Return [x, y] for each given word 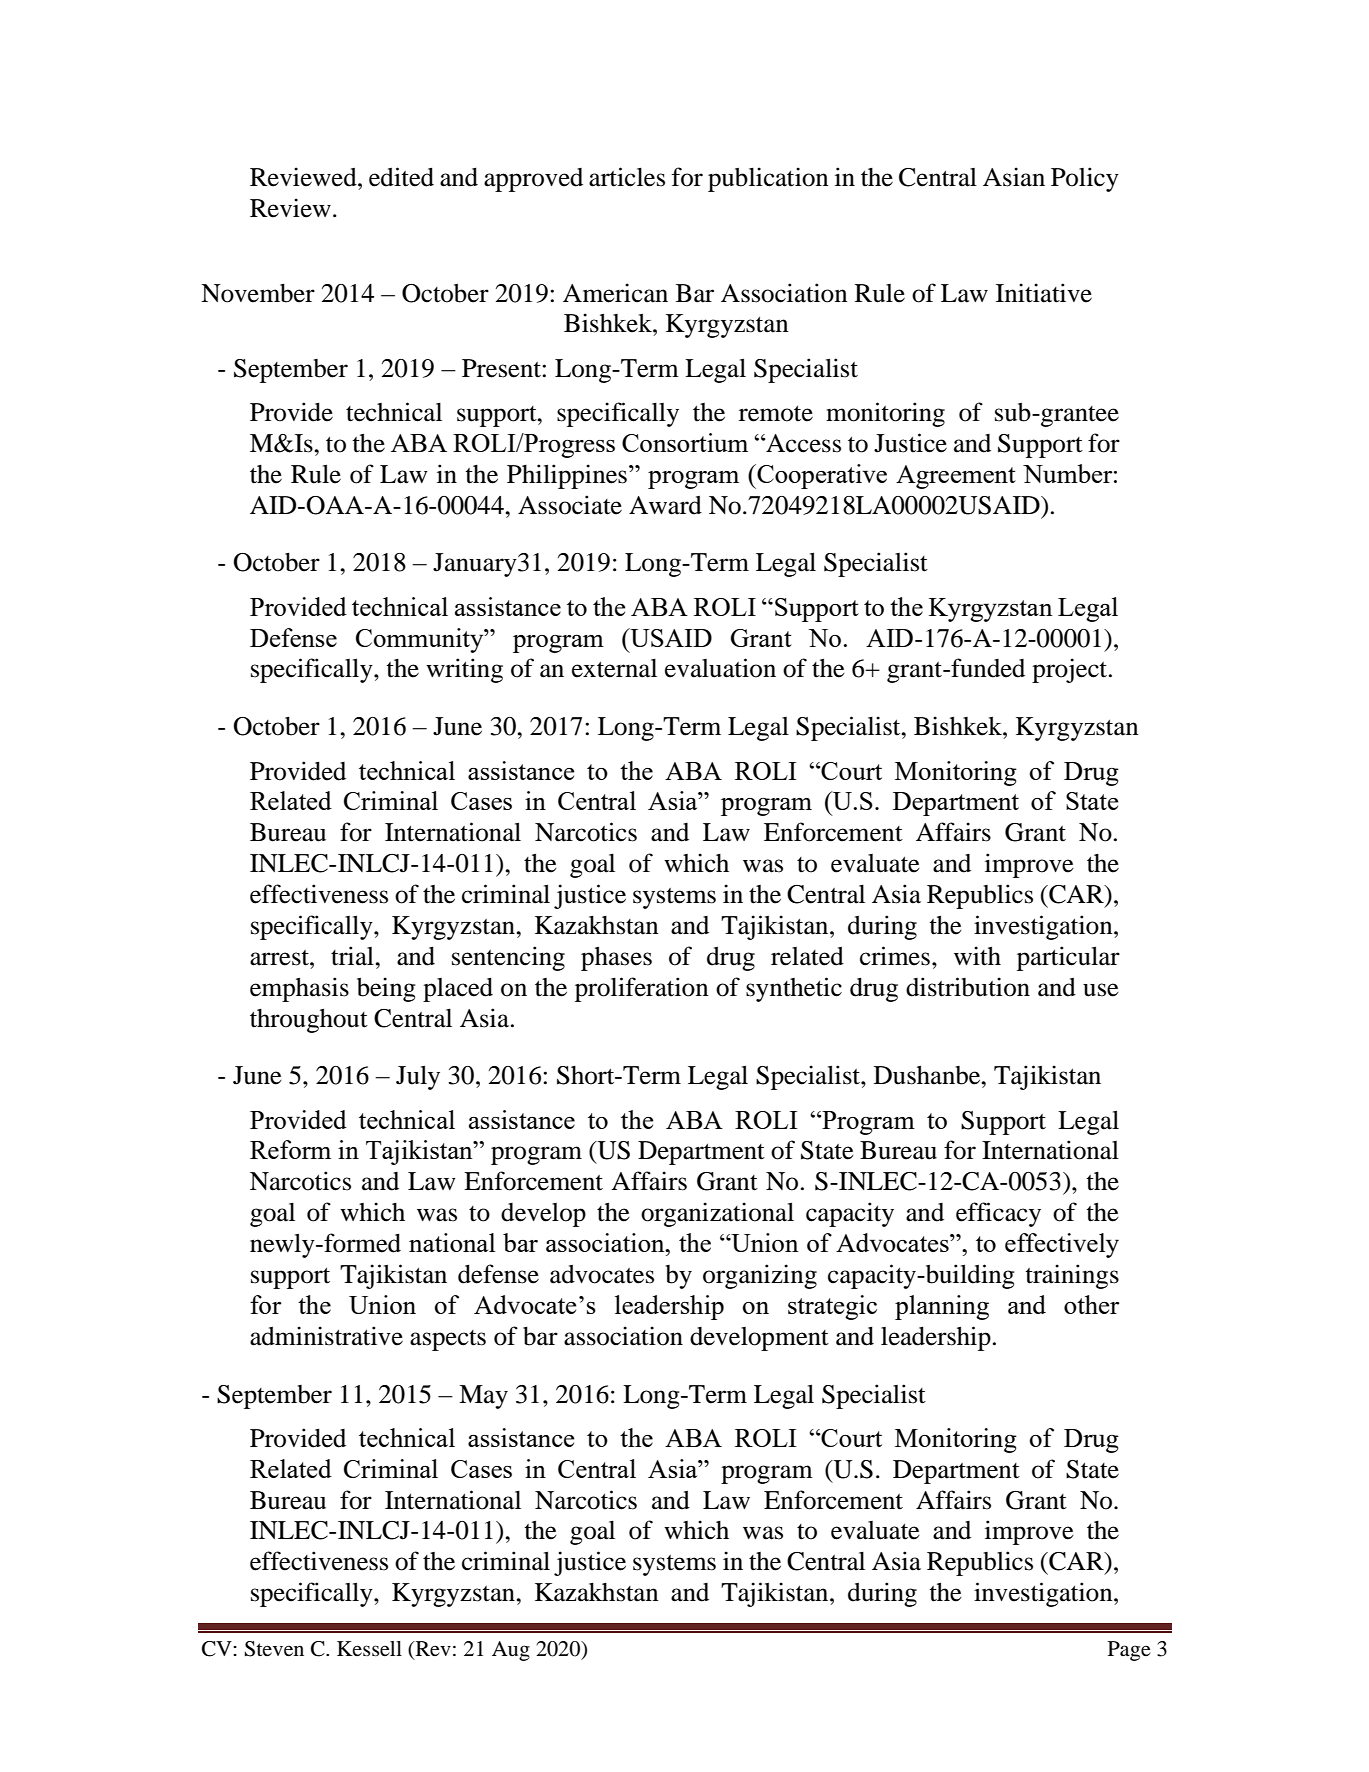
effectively [1062, 1245]
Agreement [956, 477]
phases [616, 959]
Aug [511, 1651]
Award [665, 505]
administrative [326, 1336]
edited [401, 177]
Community [421, 640]
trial [353, 956]
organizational [717, 1214]
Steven [274, 1649]
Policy [1085, 179]
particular [1068, 958]
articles [627, 177]
